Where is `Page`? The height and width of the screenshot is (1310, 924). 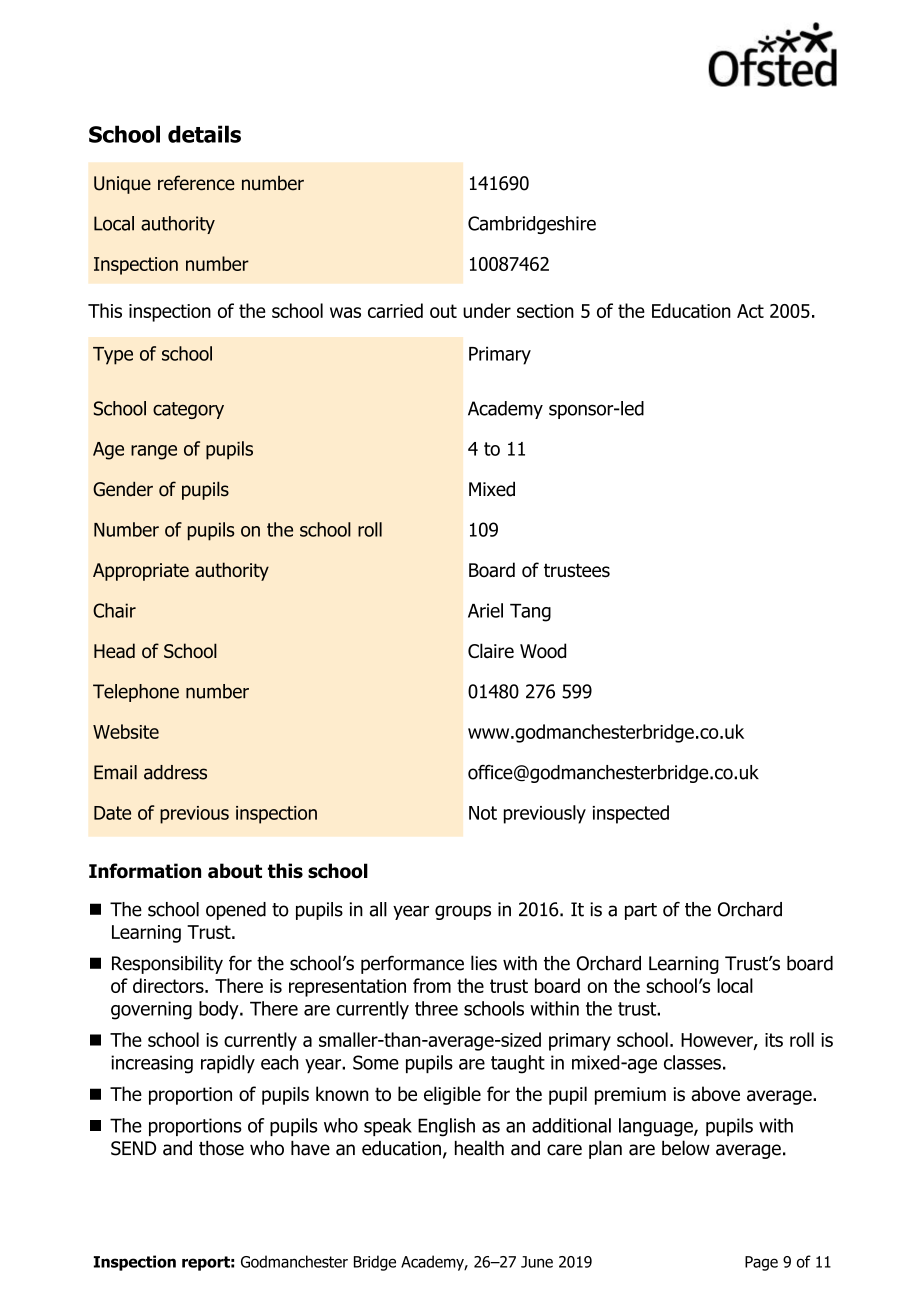
Page is located at coordinates (761, 1263).
